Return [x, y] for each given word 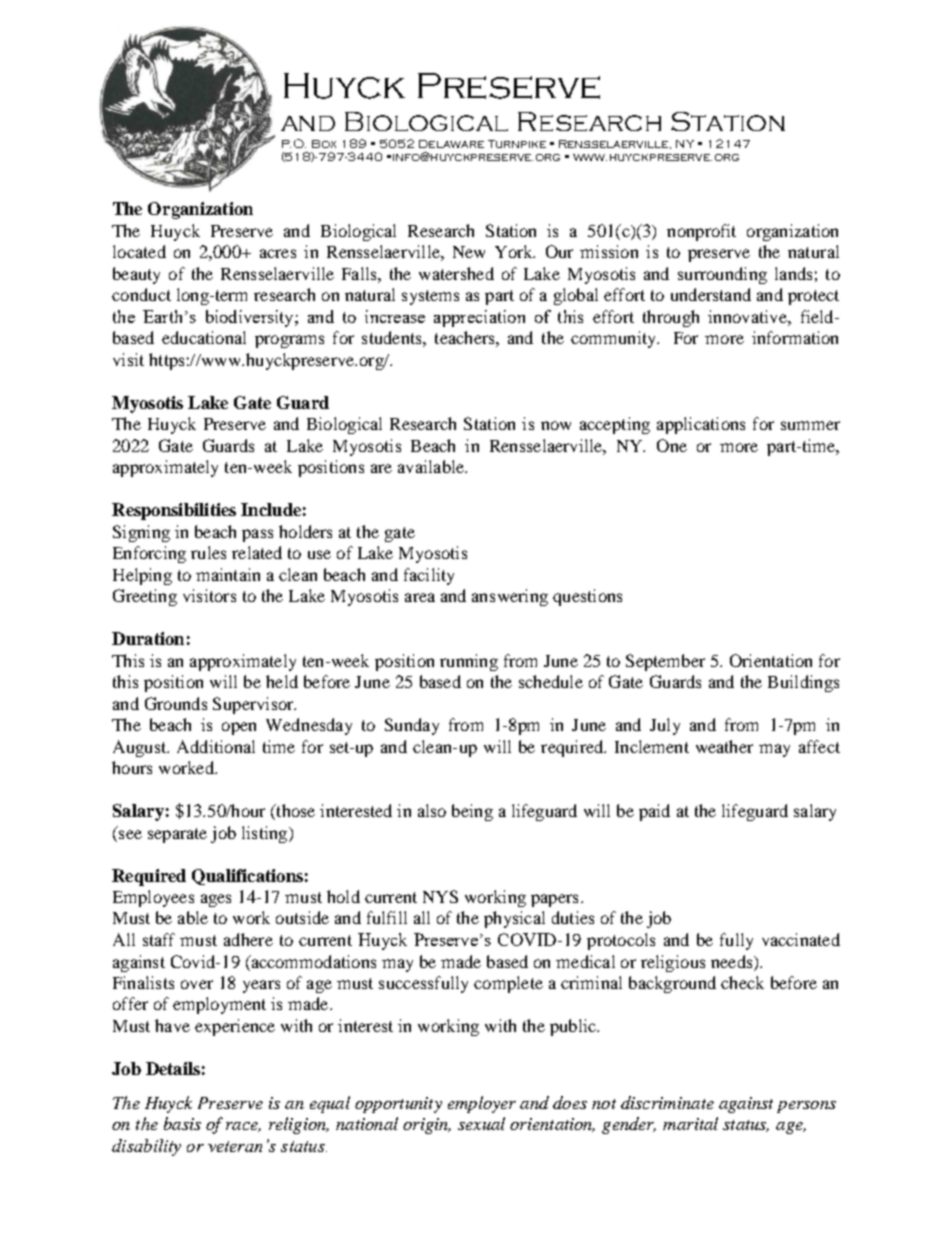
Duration [148, 638]
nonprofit [701, 232]
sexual [481, 1123]
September [665, 662]
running [469, 662]
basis [182, 1123]
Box [324, 144]
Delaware [451, 144]
